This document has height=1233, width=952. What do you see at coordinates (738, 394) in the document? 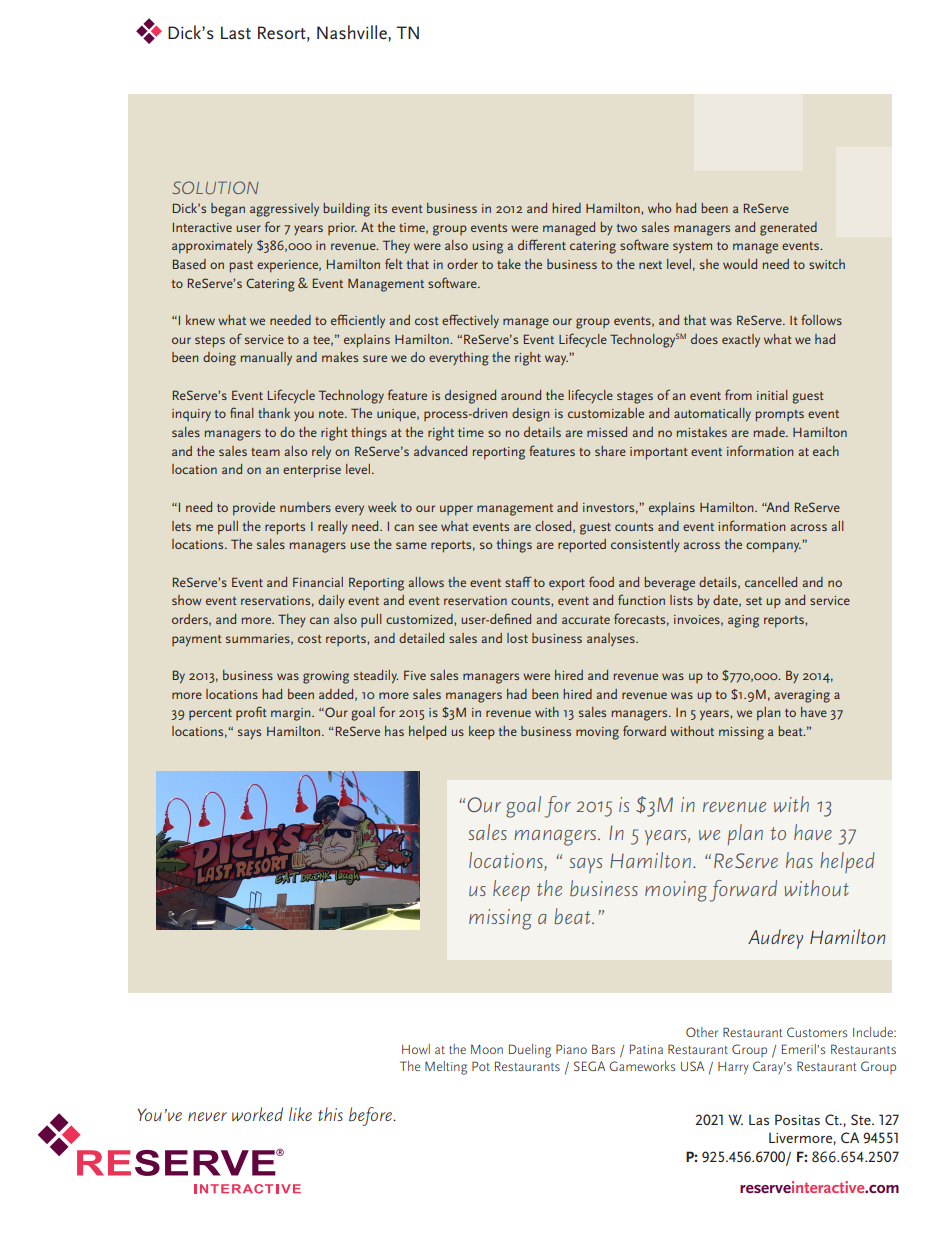
I see `from` at bounding box center [738, 394].
